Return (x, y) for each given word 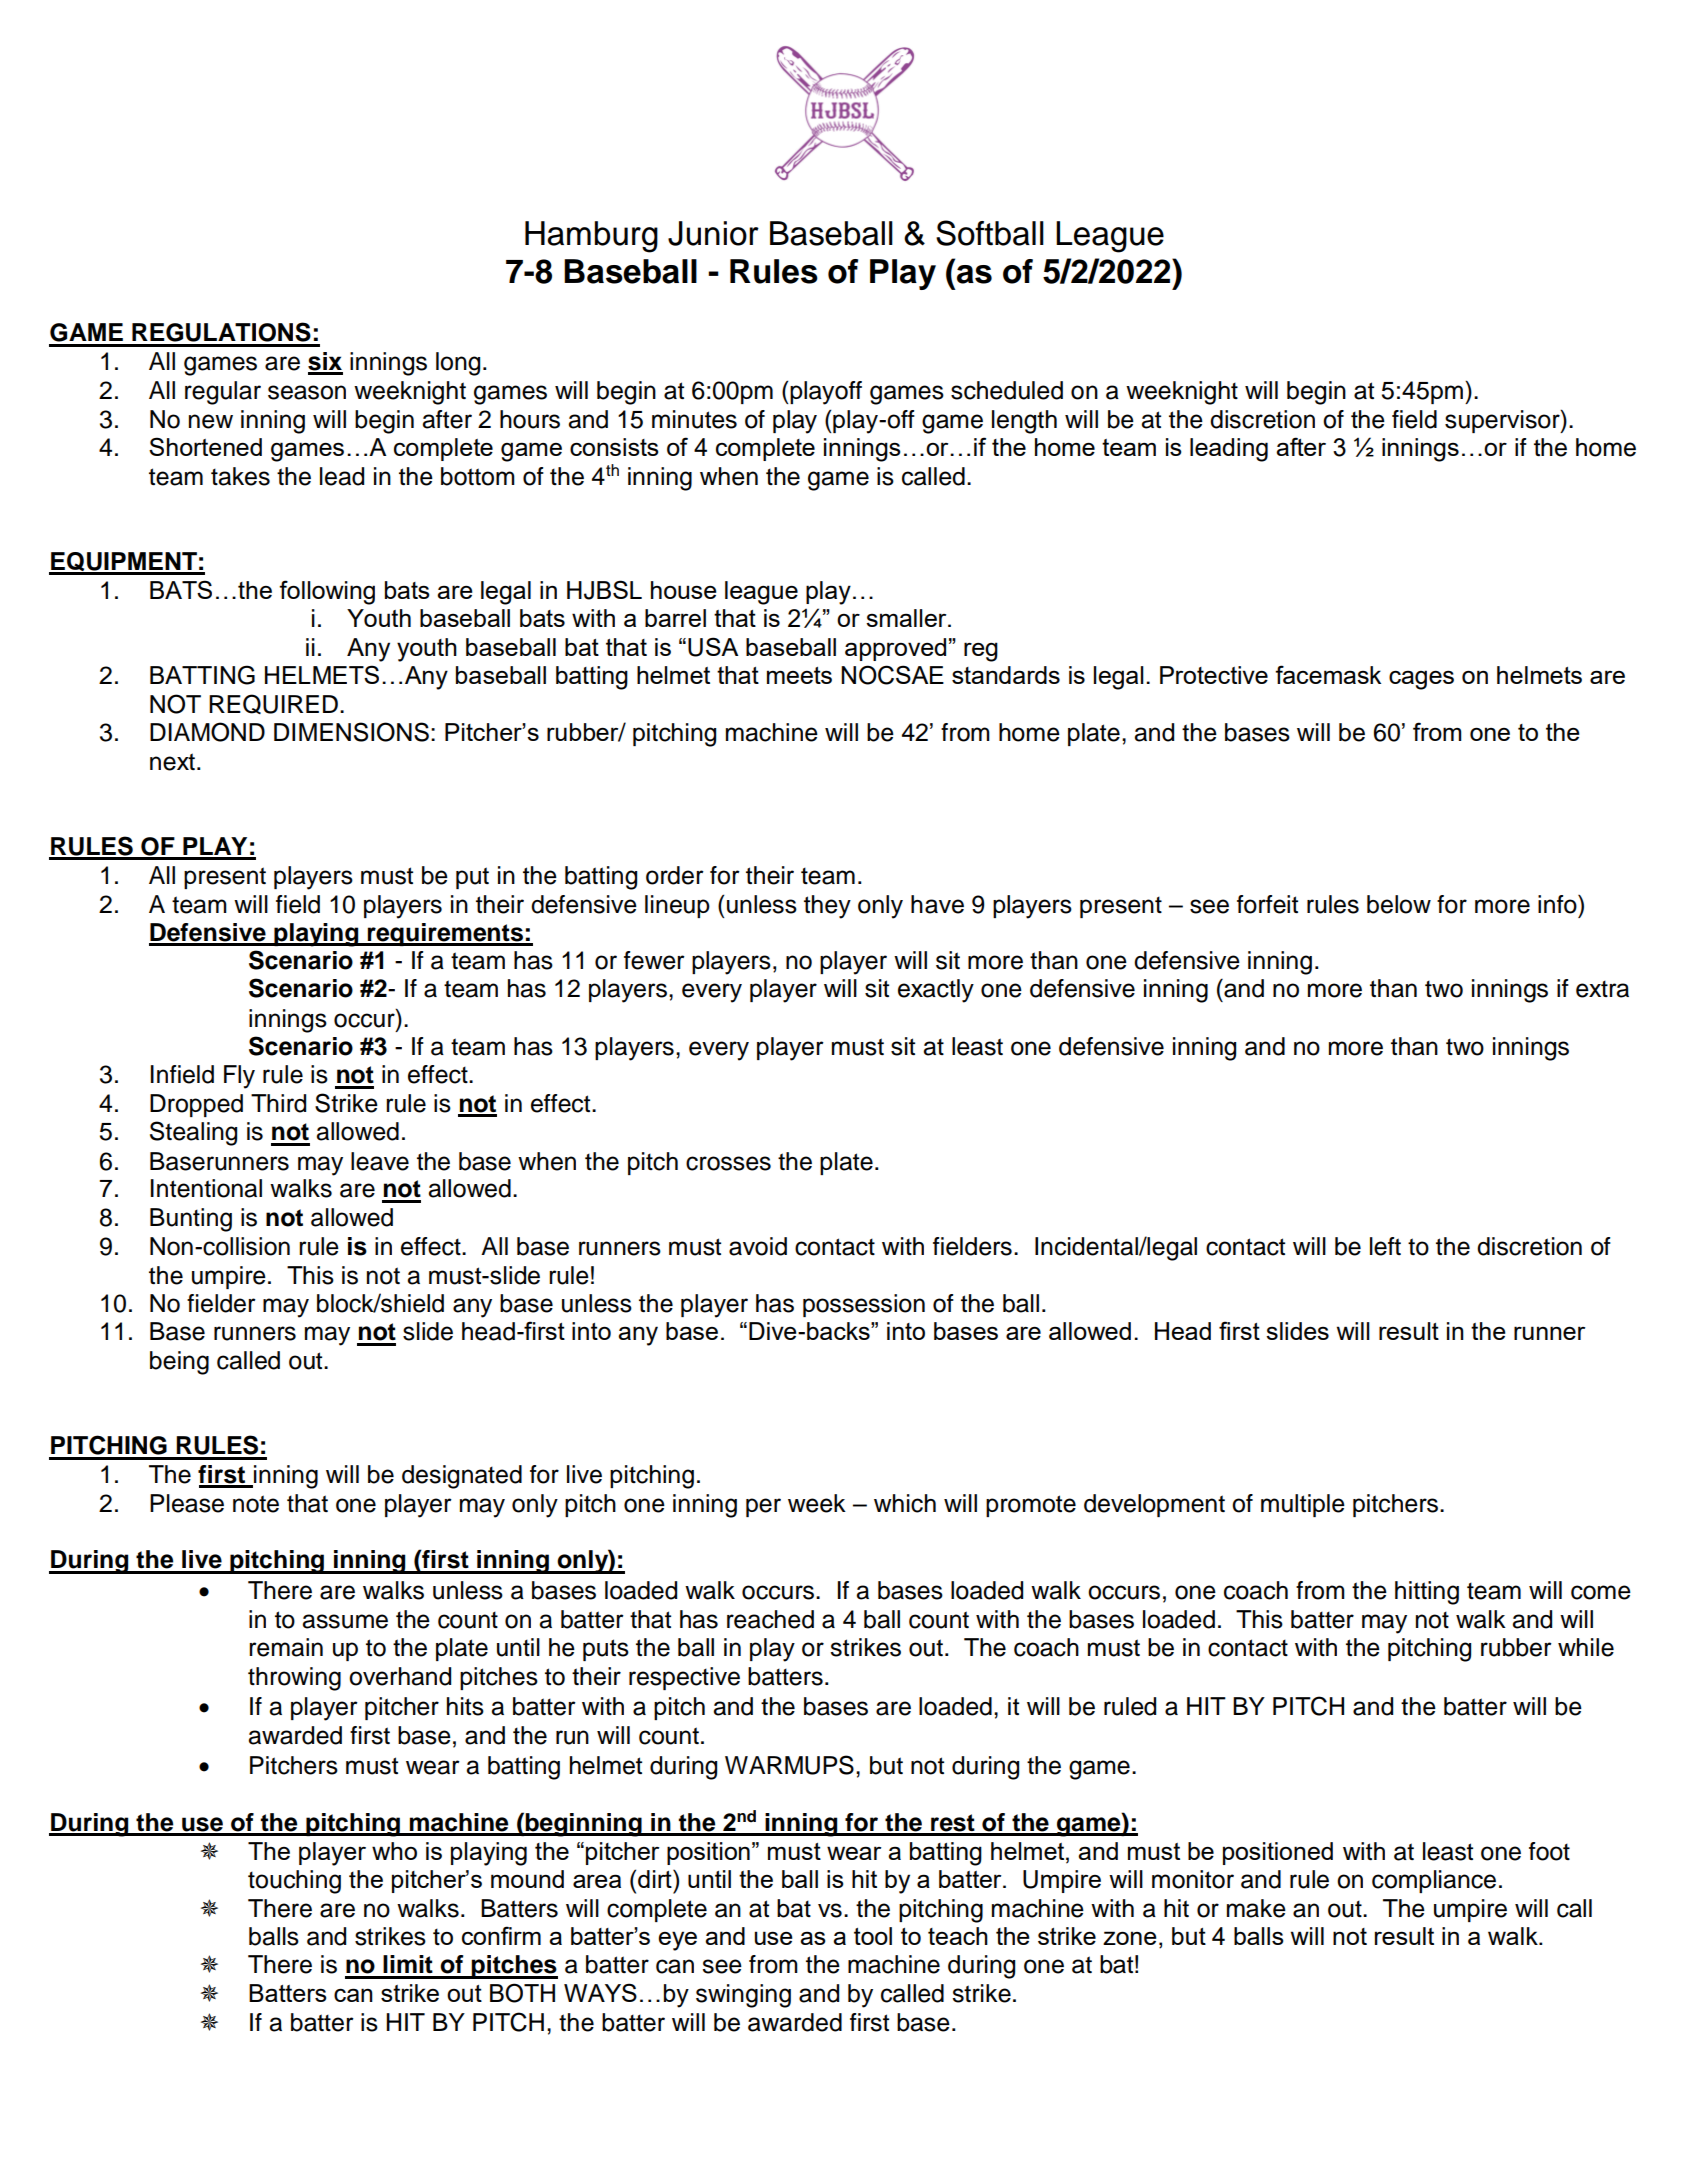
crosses (728, 1163)
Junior (713, 233)
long (458, 364)
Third (278, 1103)
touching (294, 1882)
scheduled (1007, 390)
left (1385, 1246)
